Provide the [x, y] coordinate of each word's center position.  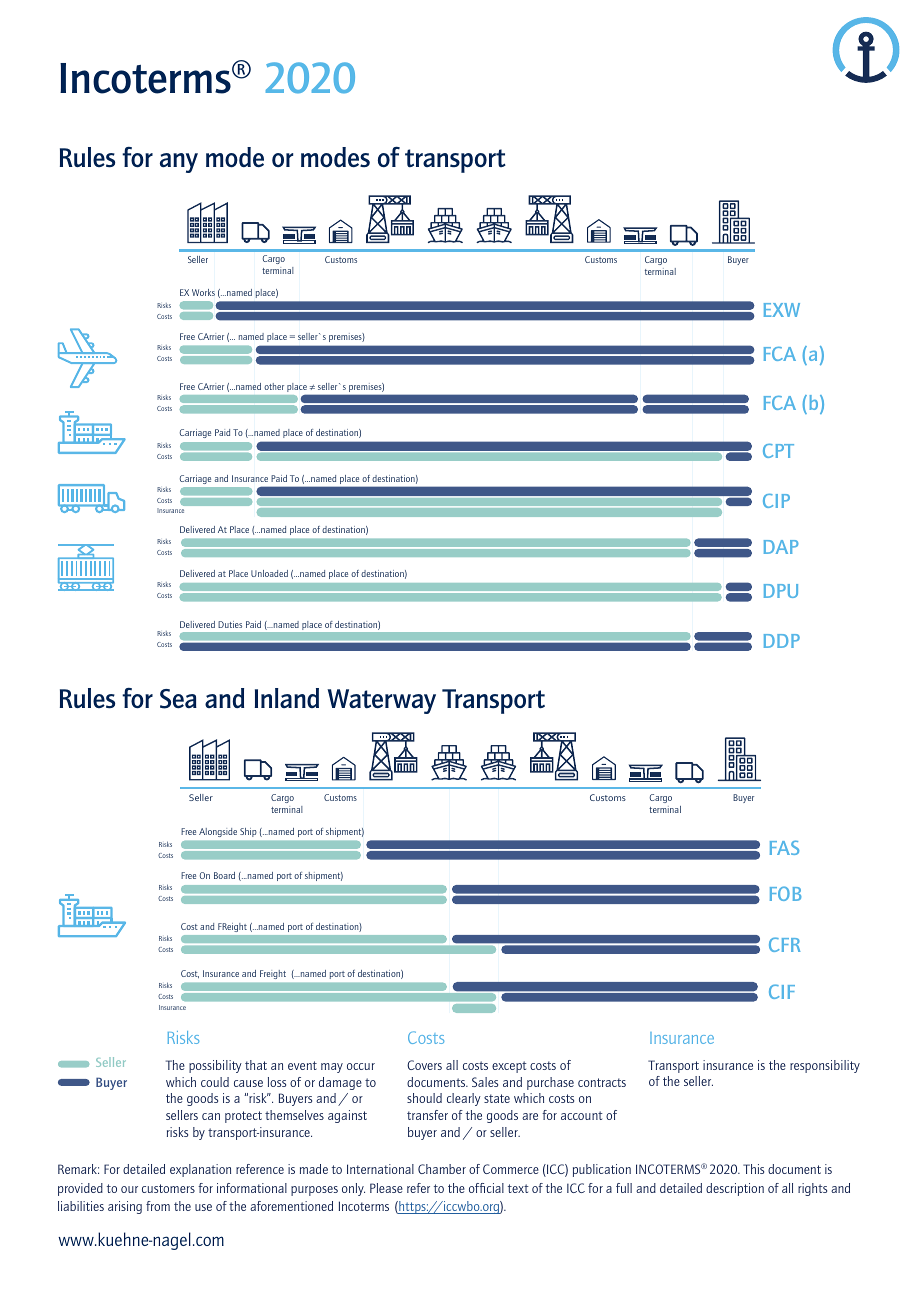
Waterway [381, 701]
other [274, 386]
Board [224, 875]
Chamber [442, 1169]
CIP [776, 501]
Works [203, 292]
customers [168, 1188]
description [735, 1189]
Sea [178, 699]
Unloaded [269, 573]
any [179, 163]
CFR [784, 944]
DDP [782, 641]
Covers [424, 1065]
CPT [778, 451]
